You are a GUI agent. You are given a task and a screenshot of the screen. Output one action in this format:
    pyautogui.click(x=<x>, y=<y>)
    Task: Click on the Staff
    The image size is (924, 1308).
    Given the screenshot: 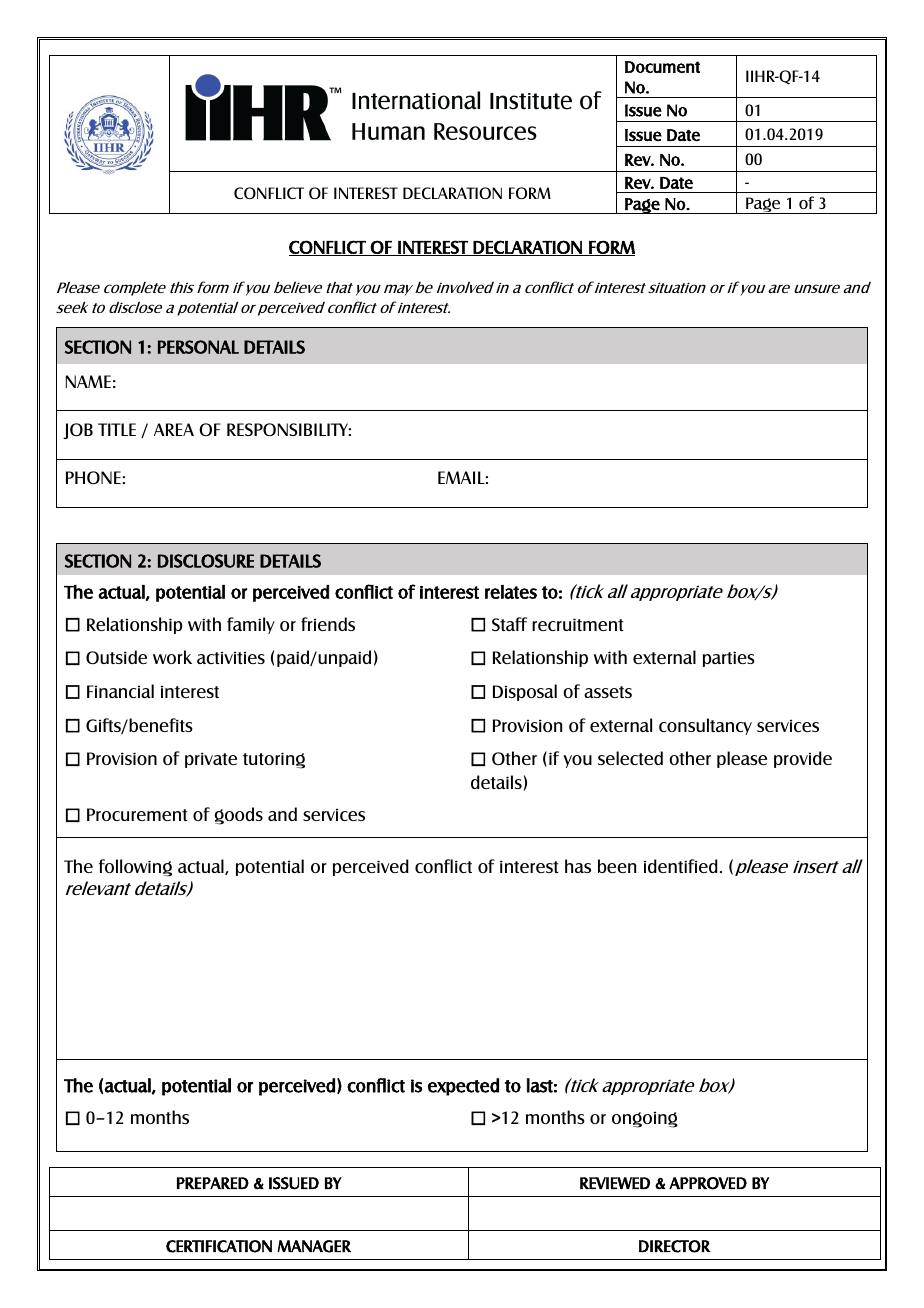 What is the action you would take?
    pyautogui.click(x=509, y=624)
